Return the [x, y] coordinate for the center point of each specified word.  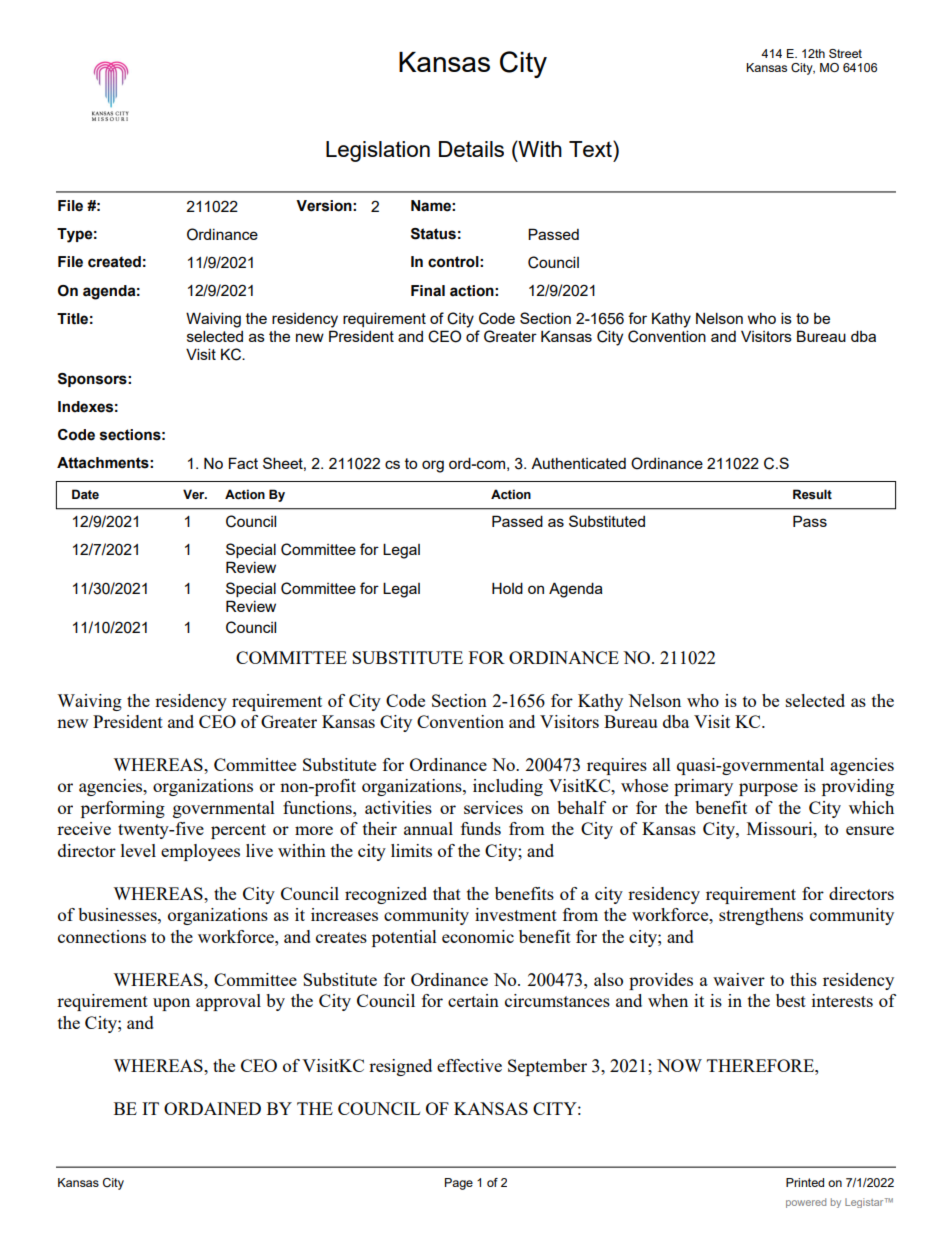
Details [471, 149]
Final [428, 291]
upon [171, 1004]
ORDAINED [212, 1108]
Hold [507, 588]
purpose [768, 789]
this [803, 979]
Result [812, 494]
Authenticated [578, 463]
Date [85, 494]
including [508, 787]
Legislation [378, 151]
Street [845, 53]
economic [478, 936]
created [114, 262]
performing [123, 809]
